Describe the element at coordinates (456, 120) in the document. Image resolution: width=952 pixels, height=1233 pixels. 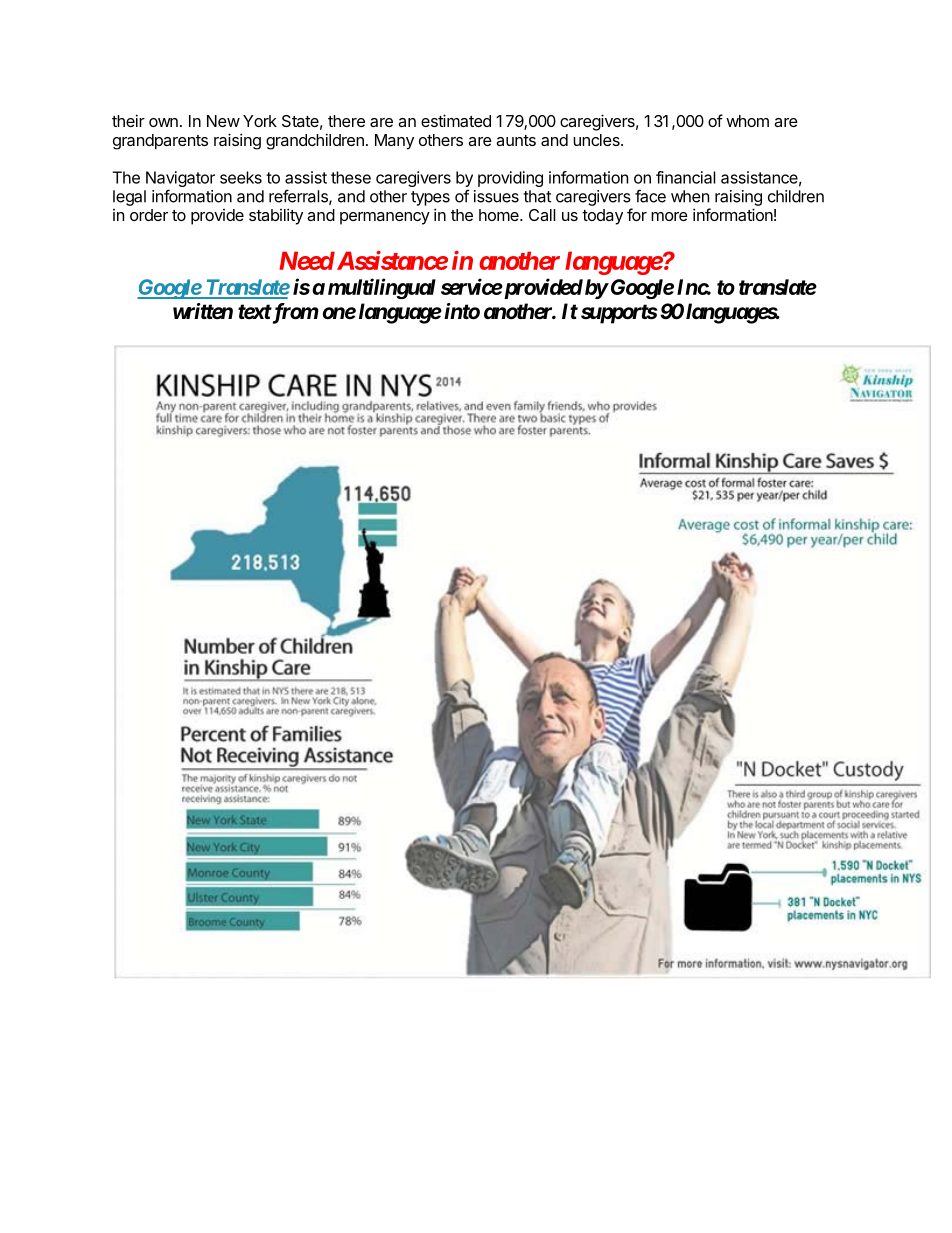
I see `estimated` at that location.
